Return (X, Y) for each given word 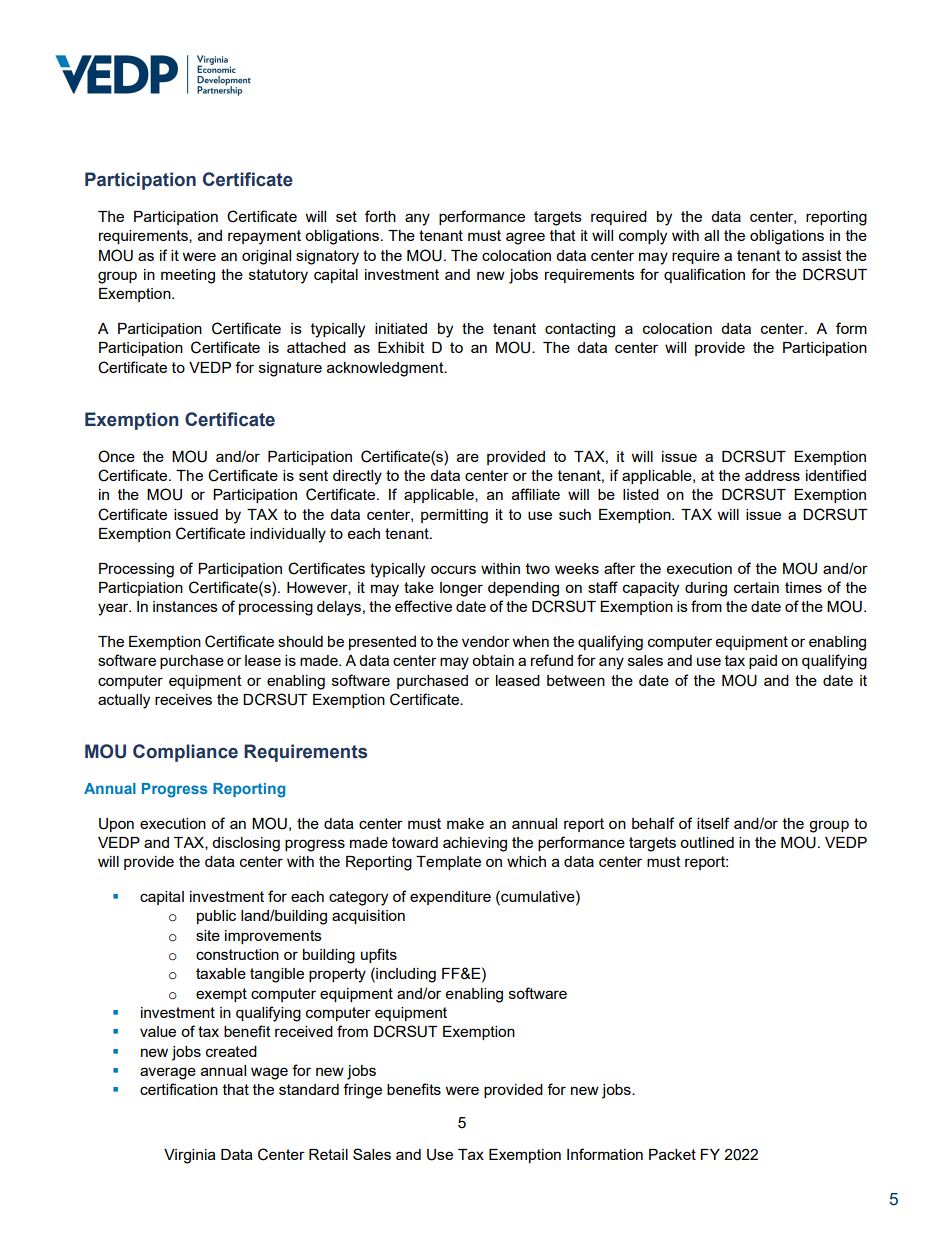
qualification (704, 275)
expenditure (450, 898)
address (772, 475)
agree (525, 238)
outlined (707, 842)
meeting (188, 276)
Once (116, 456)
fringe (362, 1091)
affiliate (536, 494)
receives (183, 699)
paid (763, 662)
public (216, 917)
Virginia (190, 1156)
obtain (493, 660)
